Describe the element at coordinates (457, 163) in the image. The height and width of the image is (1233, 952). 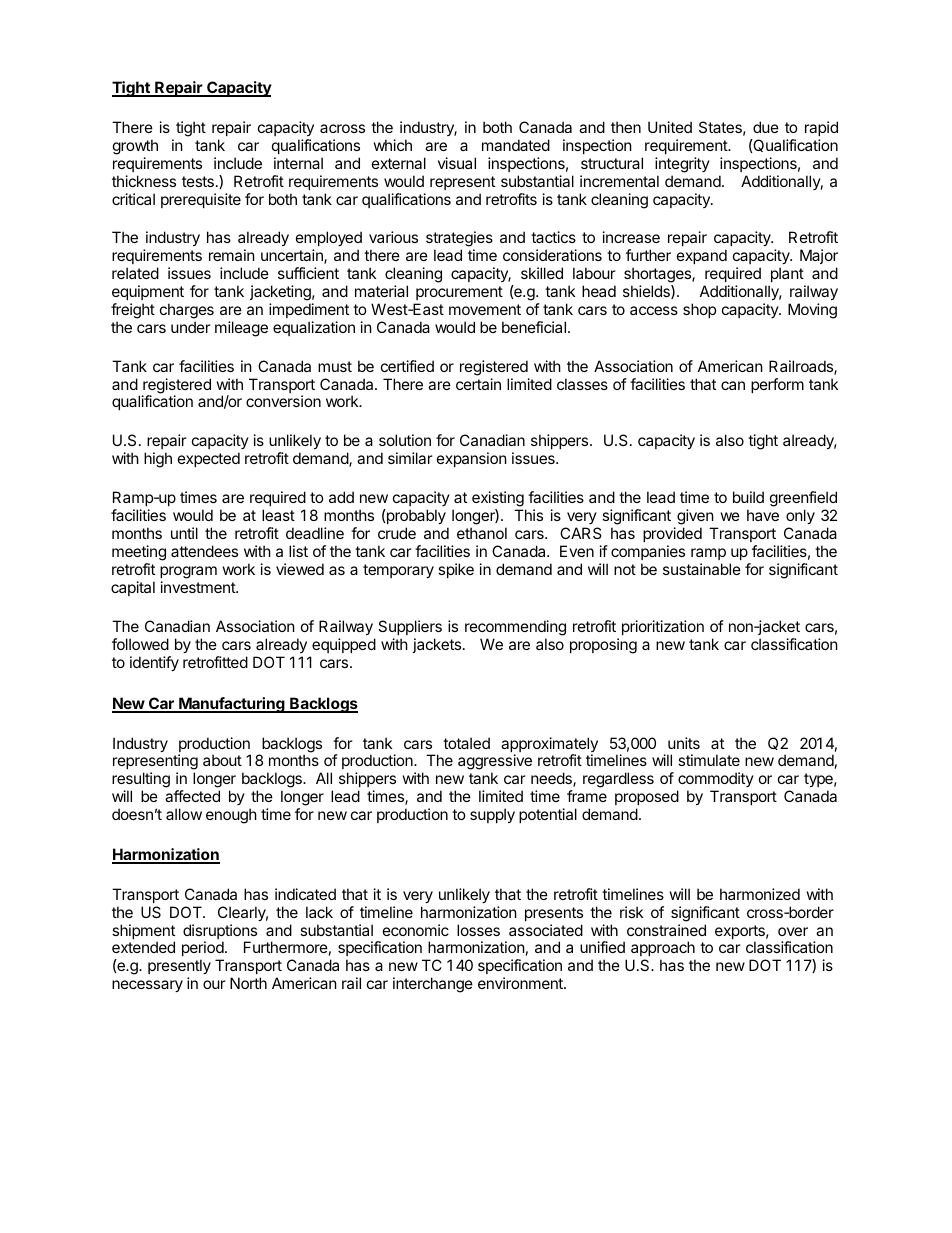
I see `visual` at that location.
